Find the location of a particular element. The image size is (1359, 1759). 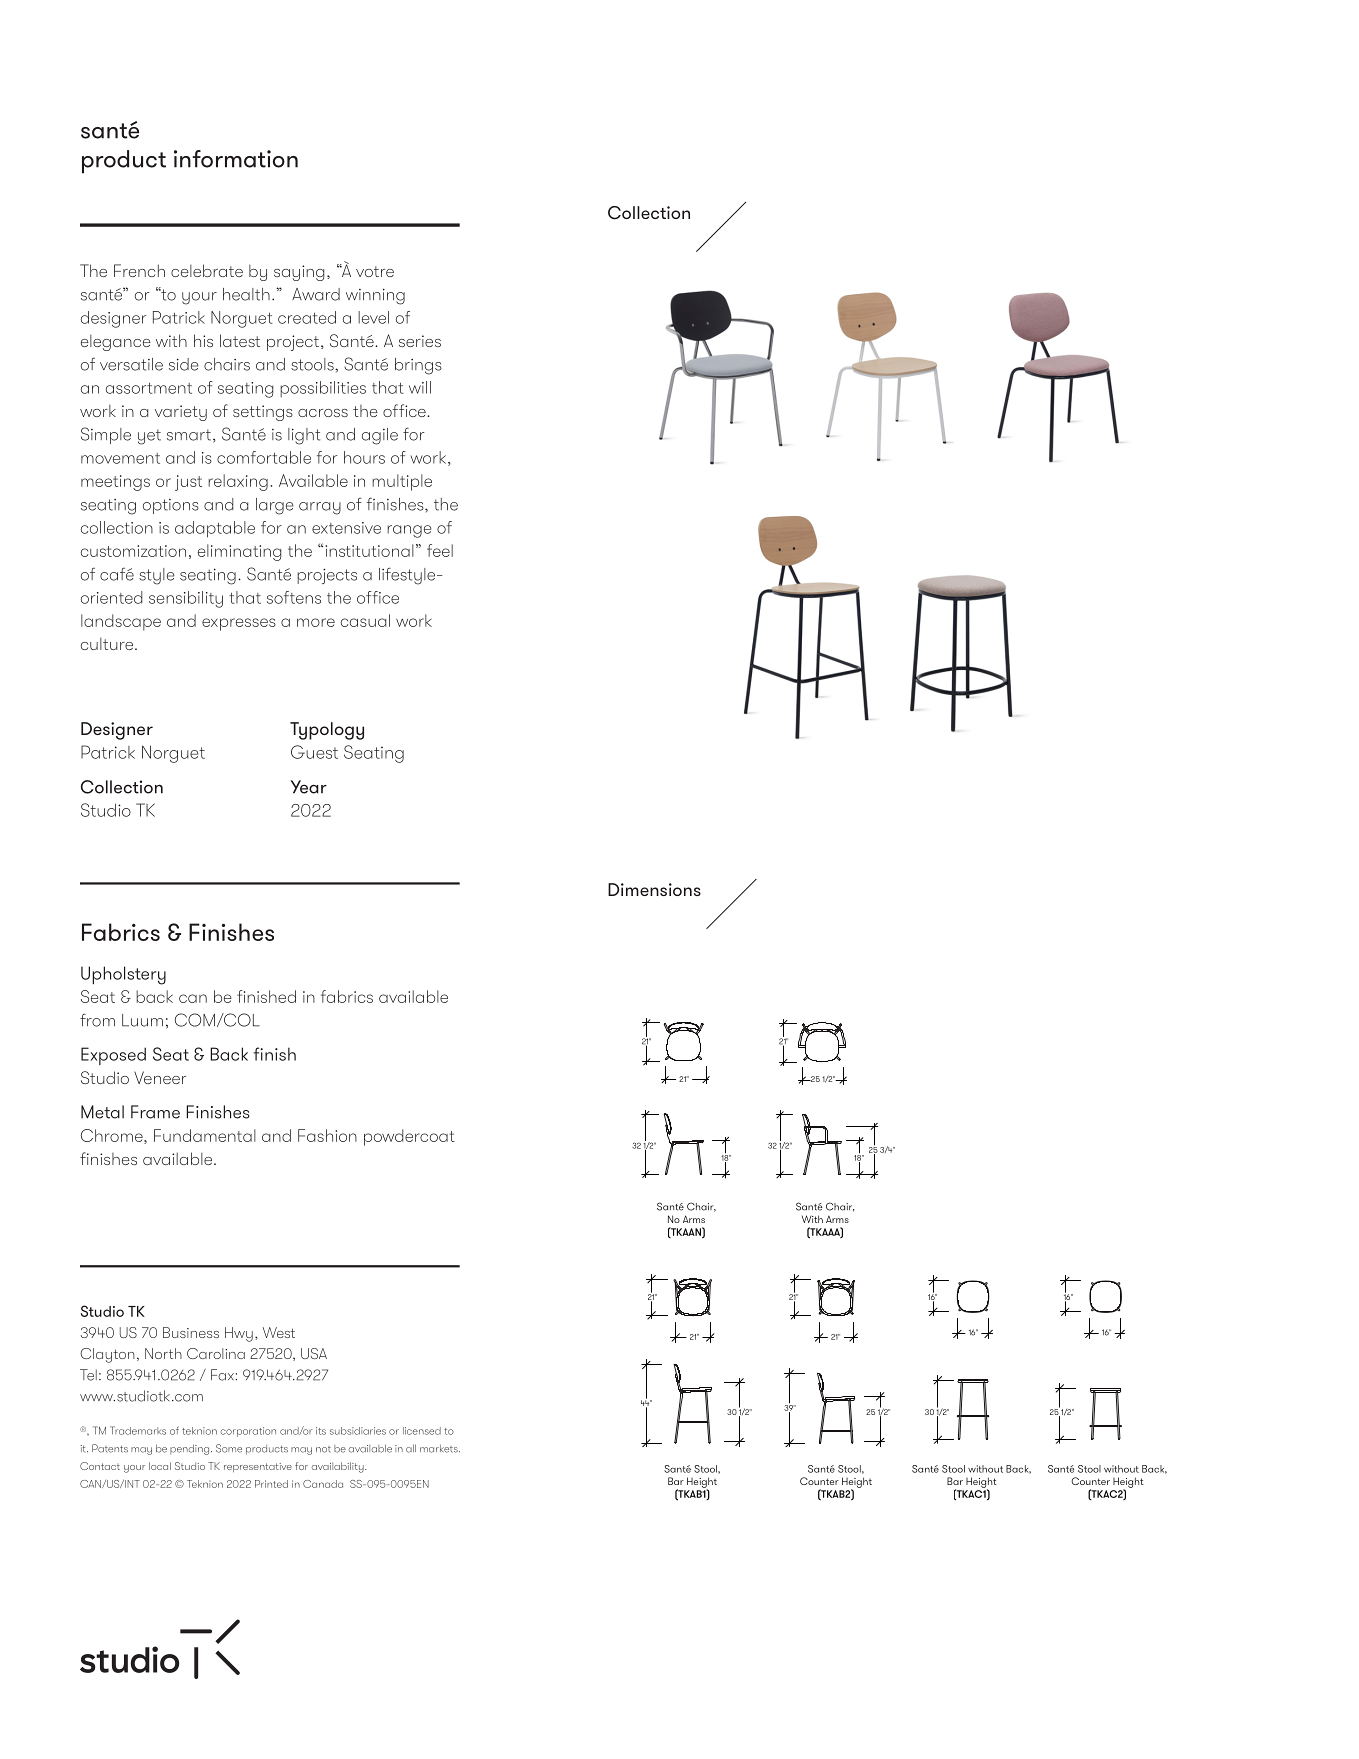

French is located at coordinates (139, 270).
